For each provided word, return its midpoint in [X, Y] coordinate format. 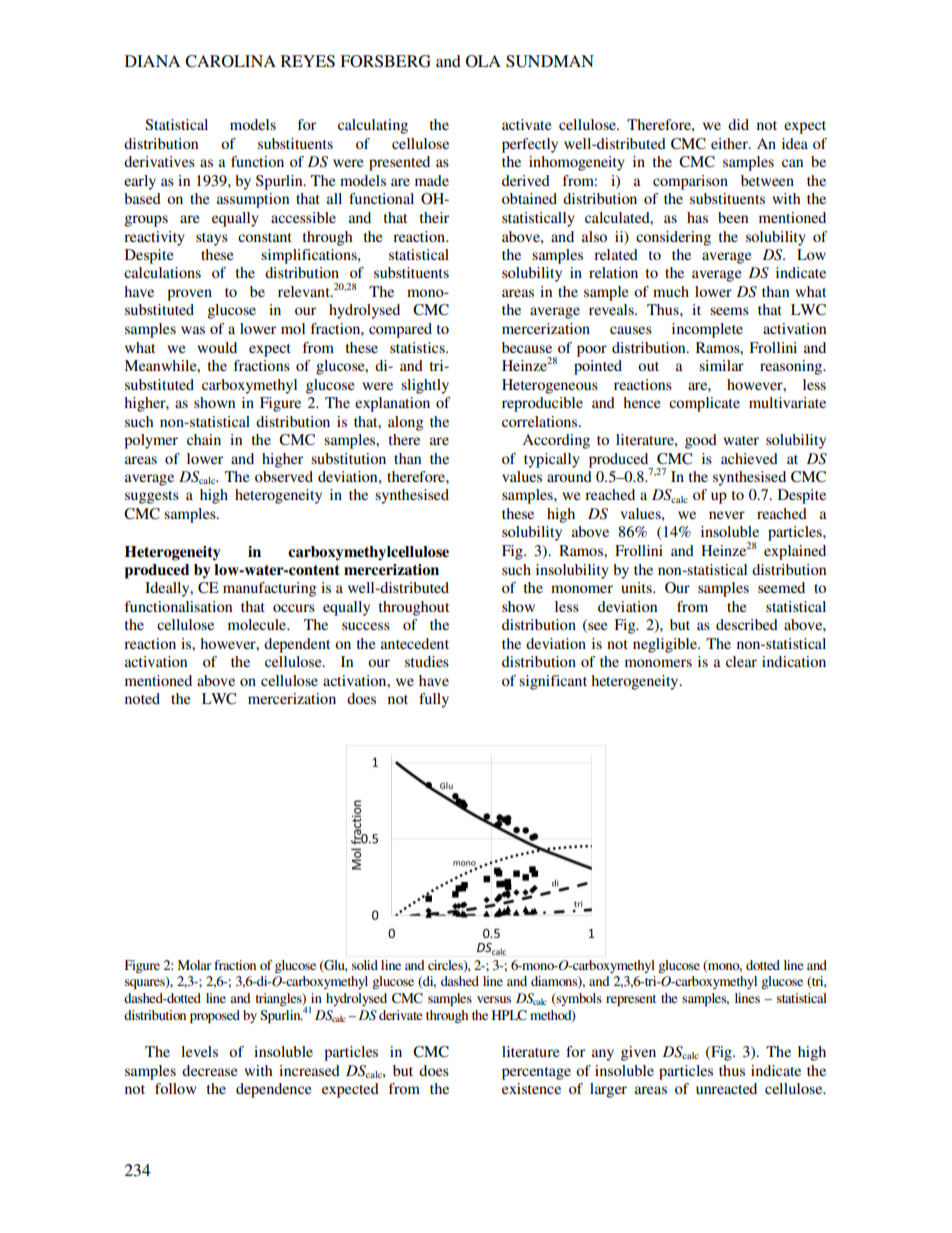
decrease [209, 1070]
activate [526, 124]
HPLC [509, 1015]
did [738, 124]
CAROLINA [230, 61]
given [638, 1053]
